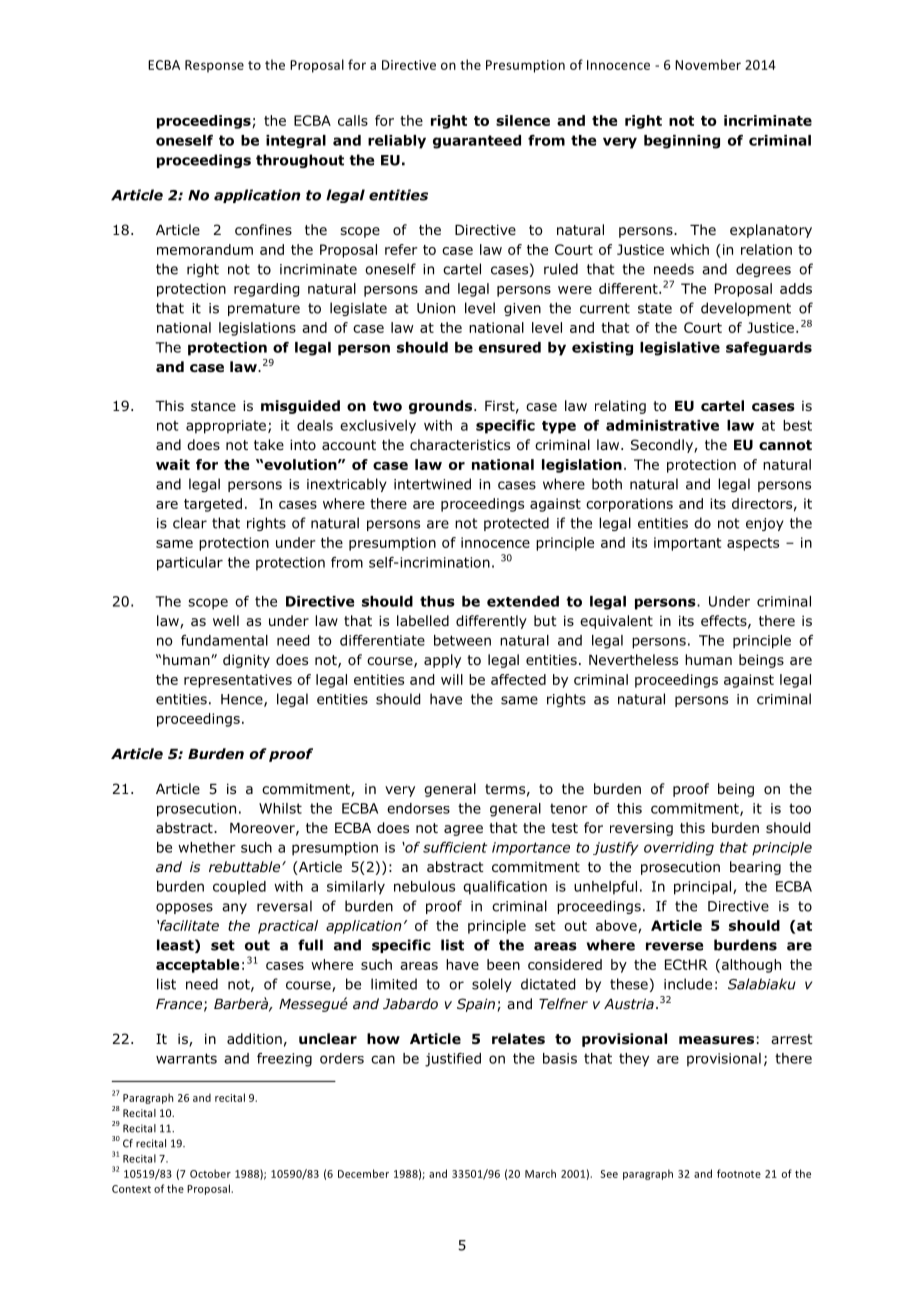 The image size is (924, 1308). What do you see at coordinates (226, 620) in the page?
I see `well` at bounding box center [226, 620].
